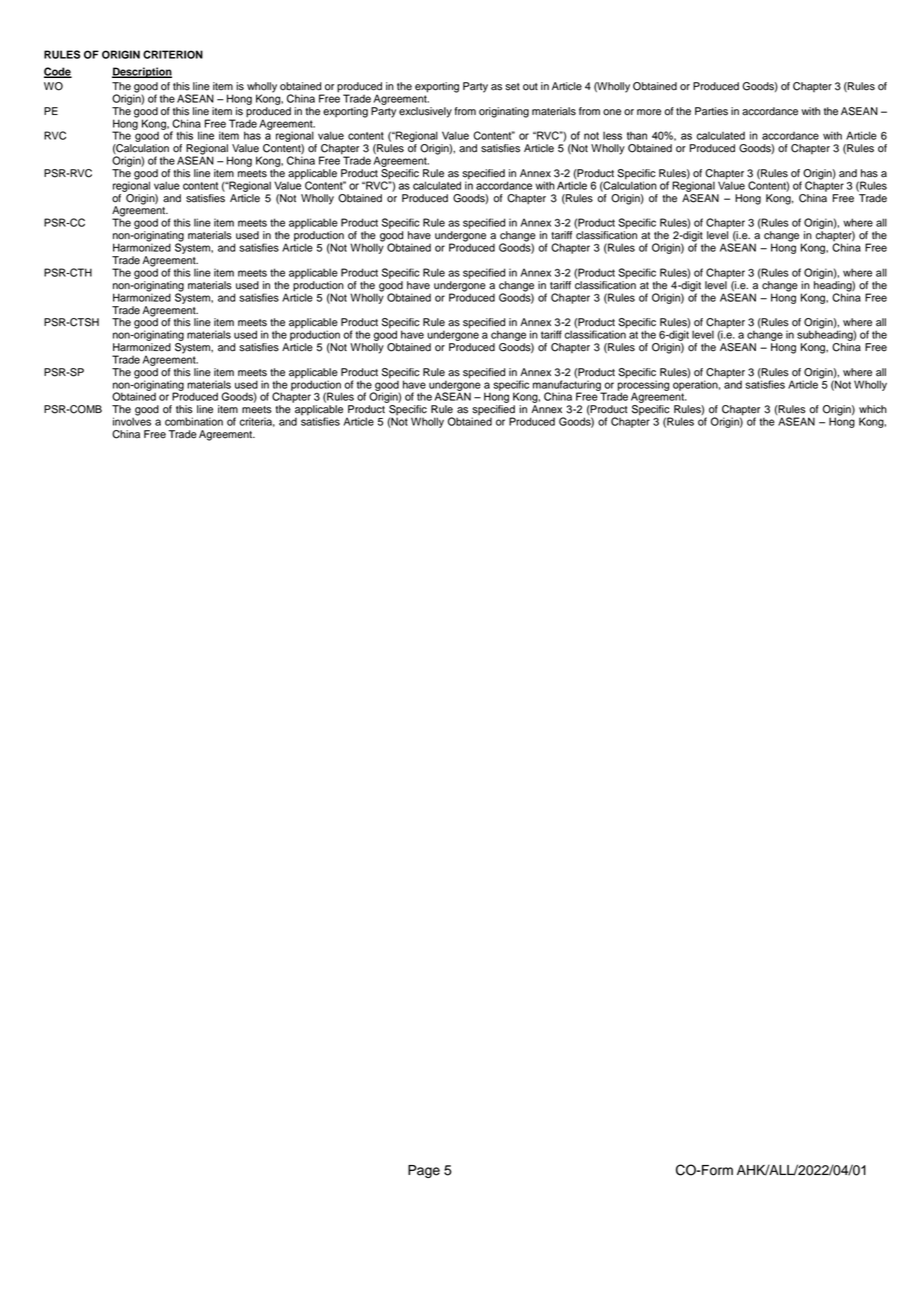  Describe the element at coordinates (568, 386) in the screenshot. I see `manufacturing` at that location.
